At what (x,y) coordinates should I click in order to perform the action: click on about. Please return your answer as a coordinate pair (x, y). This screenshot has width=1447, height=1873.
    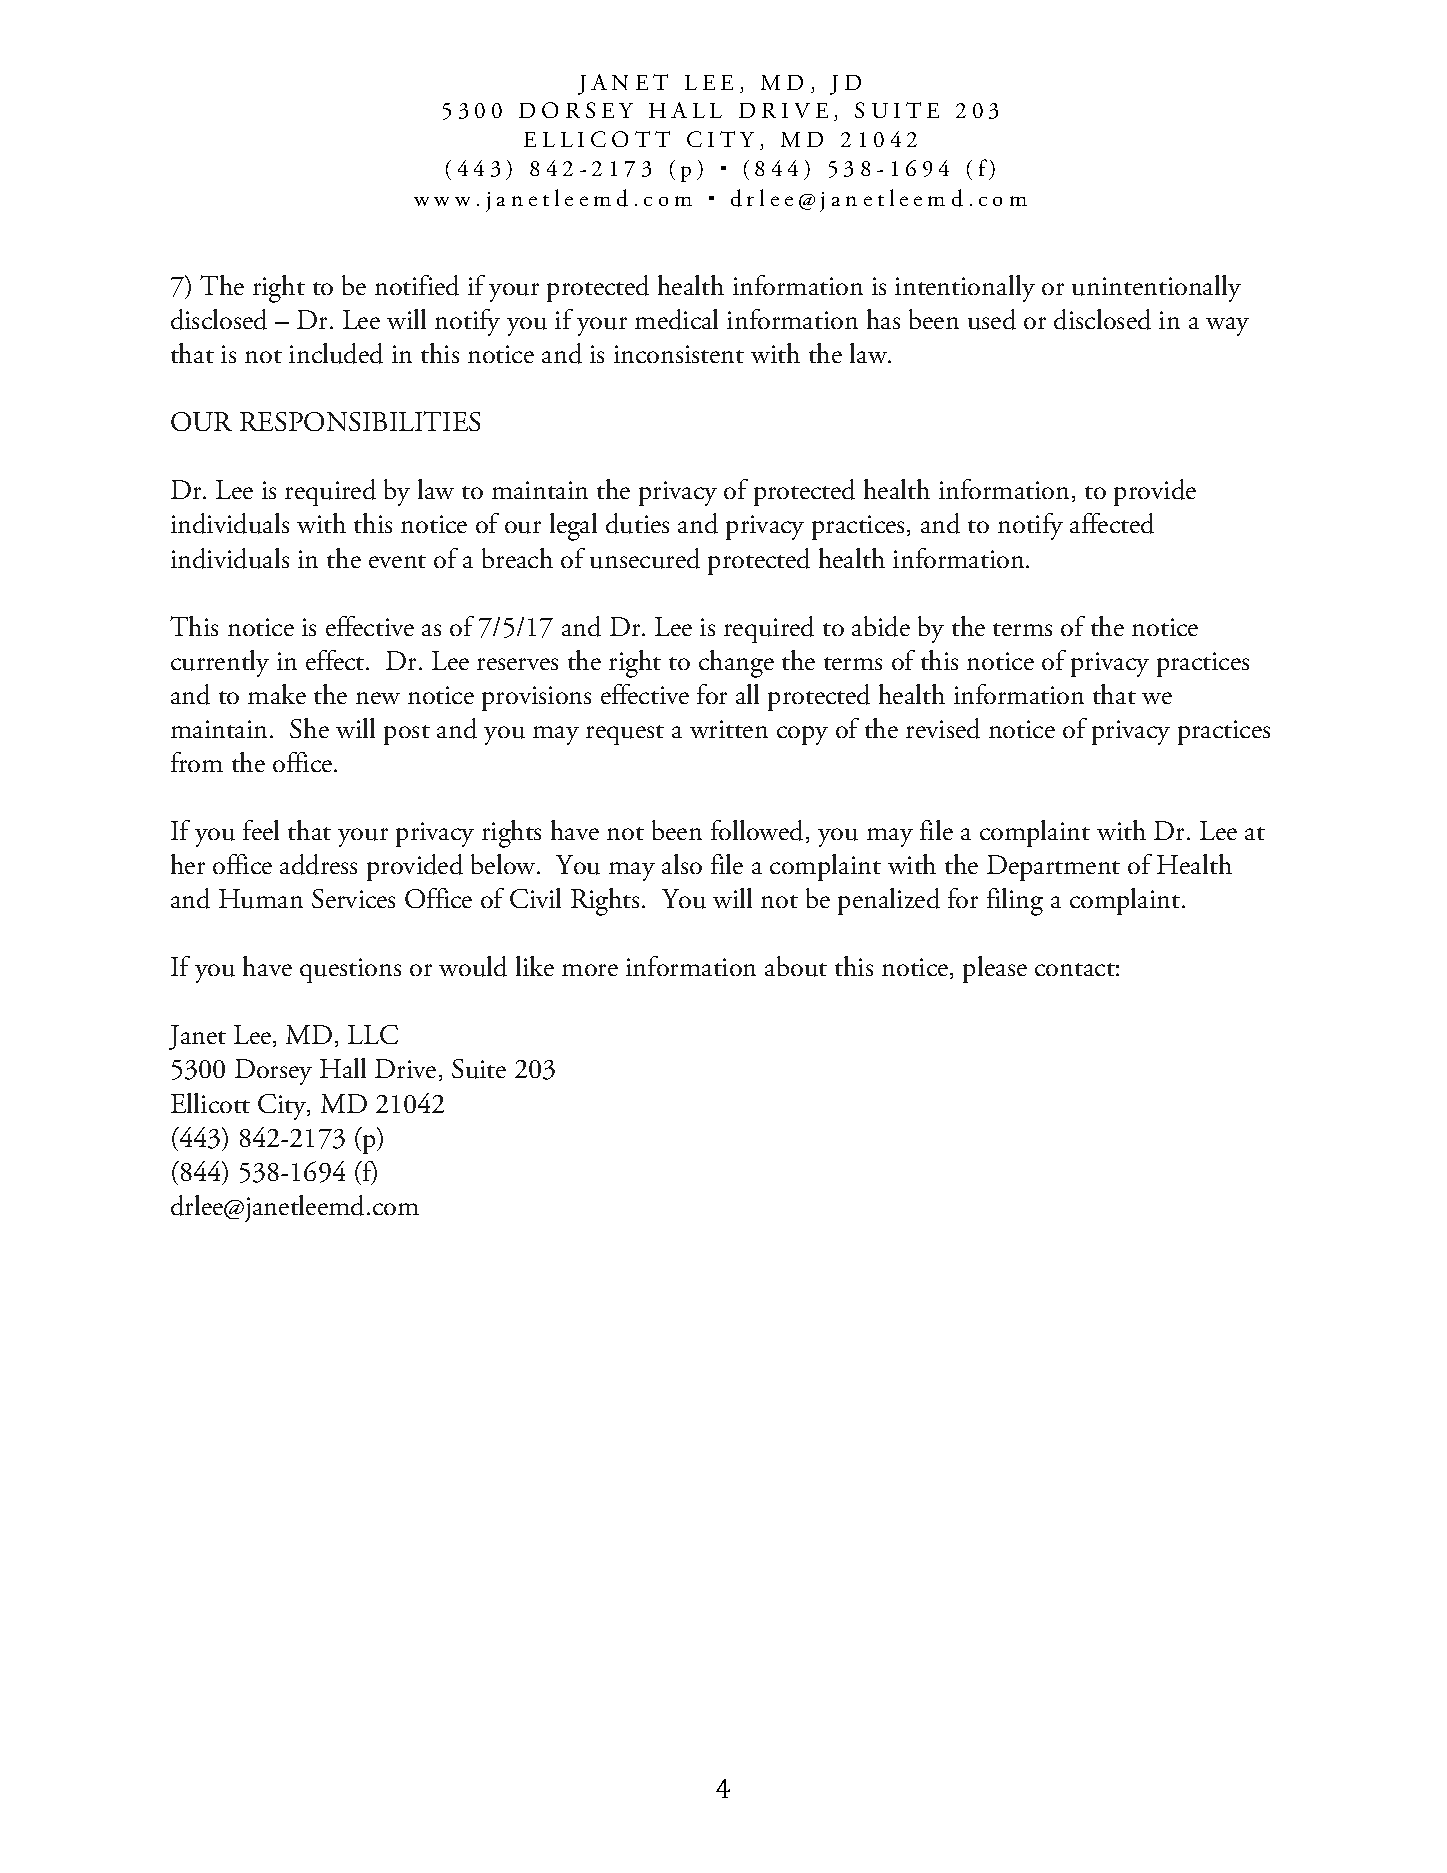
    Looking at the image, I should click on (796, 966).
